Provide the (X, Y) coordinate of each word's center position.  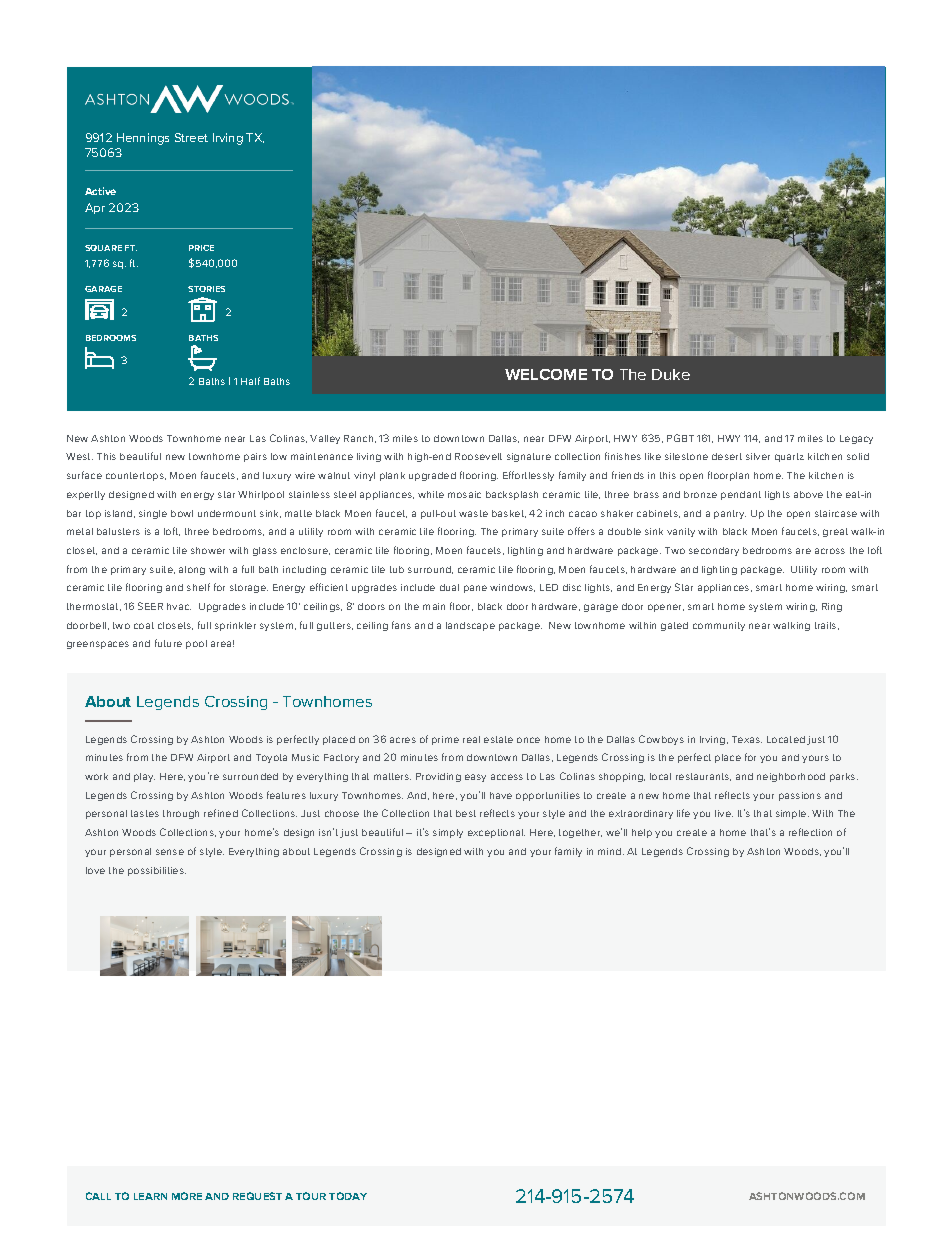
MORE (187, 1196)
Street (191, 137)
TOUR (311, 1196)
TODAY (348, 1196)
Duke (671, 374)
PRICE (201, 248)
